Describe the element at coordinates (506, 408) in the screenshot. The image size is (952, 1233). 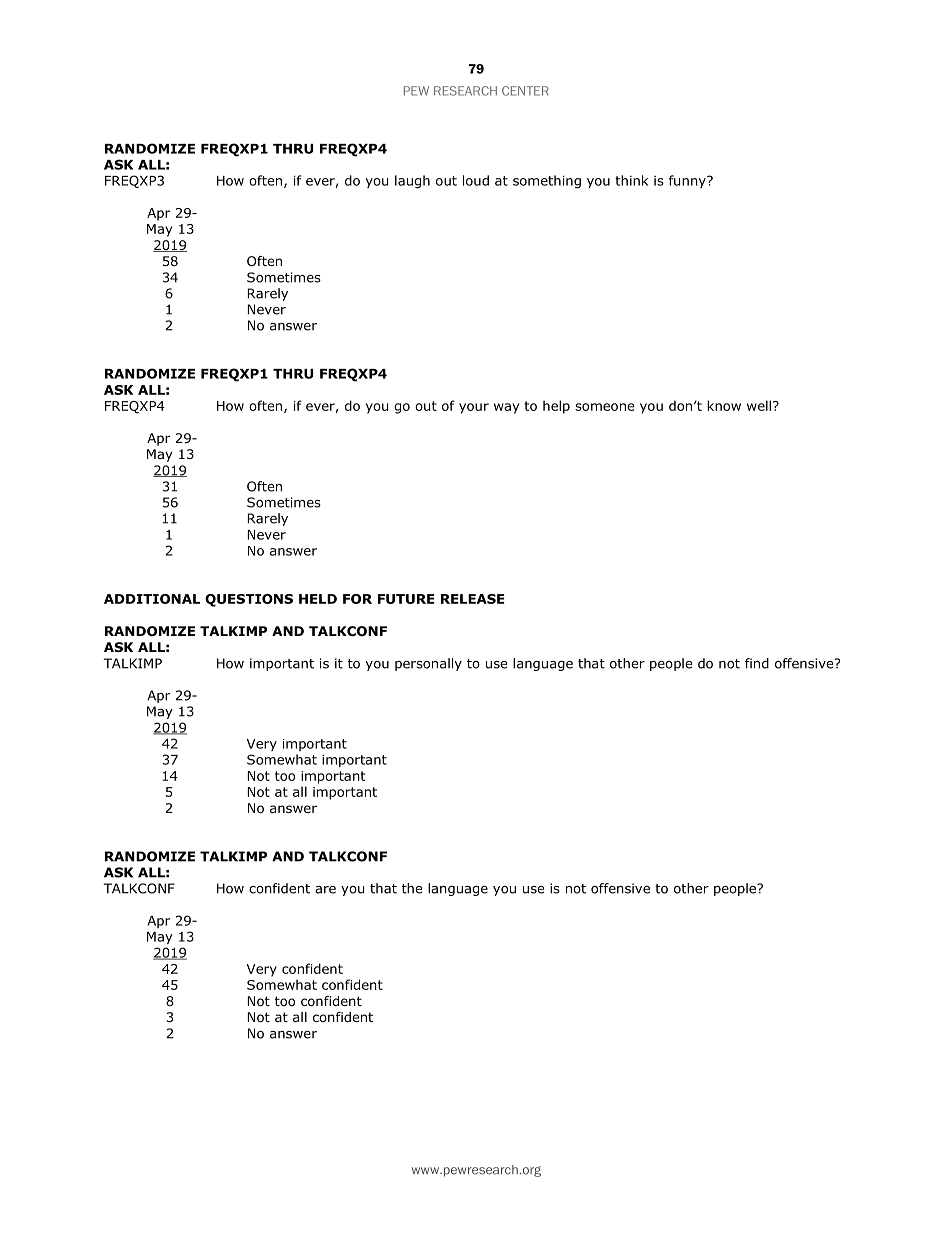
I see `way` at that location.
